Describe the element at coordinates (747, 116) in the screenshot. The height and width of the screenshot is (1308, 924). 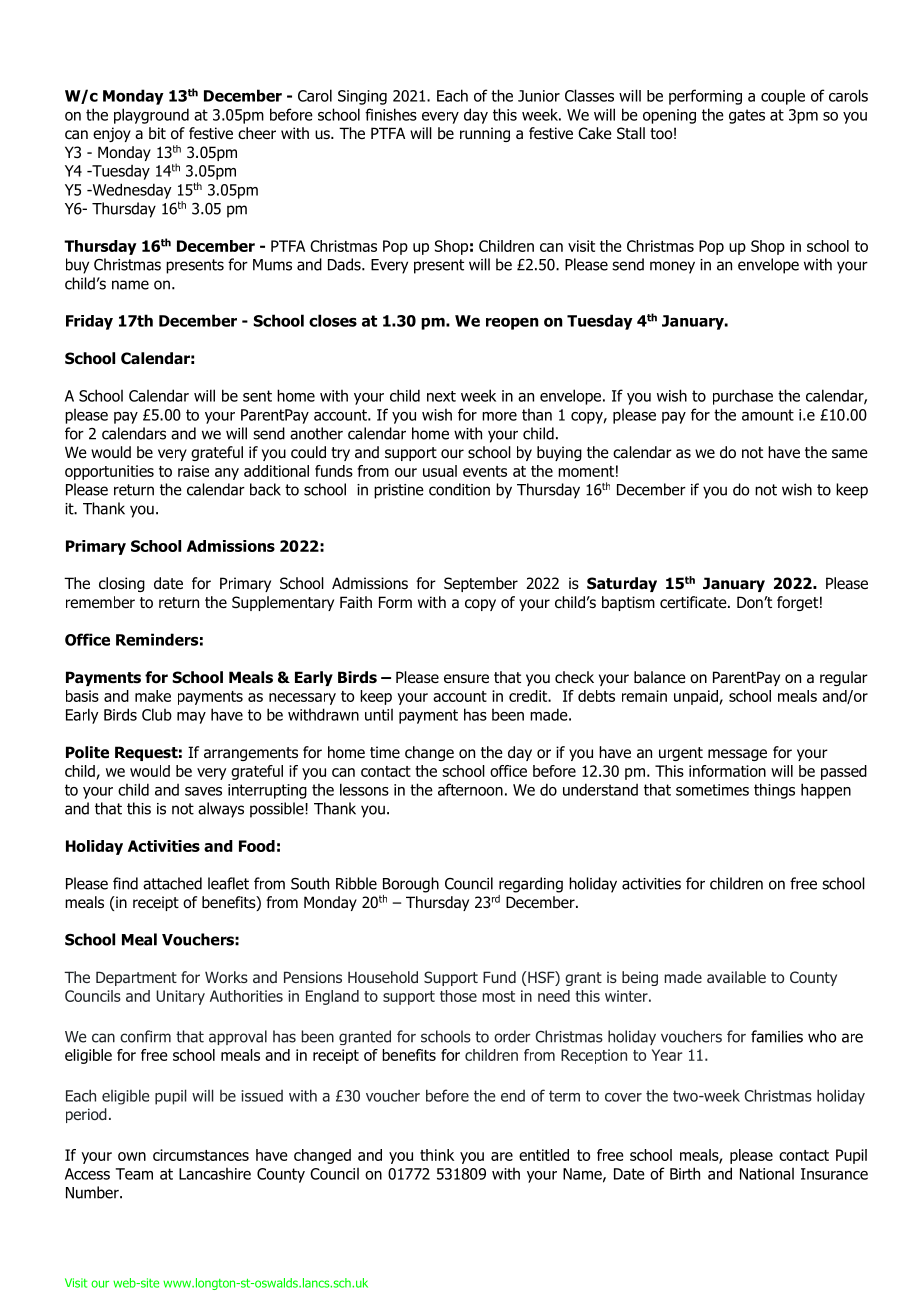
I see `gates` at that location.
